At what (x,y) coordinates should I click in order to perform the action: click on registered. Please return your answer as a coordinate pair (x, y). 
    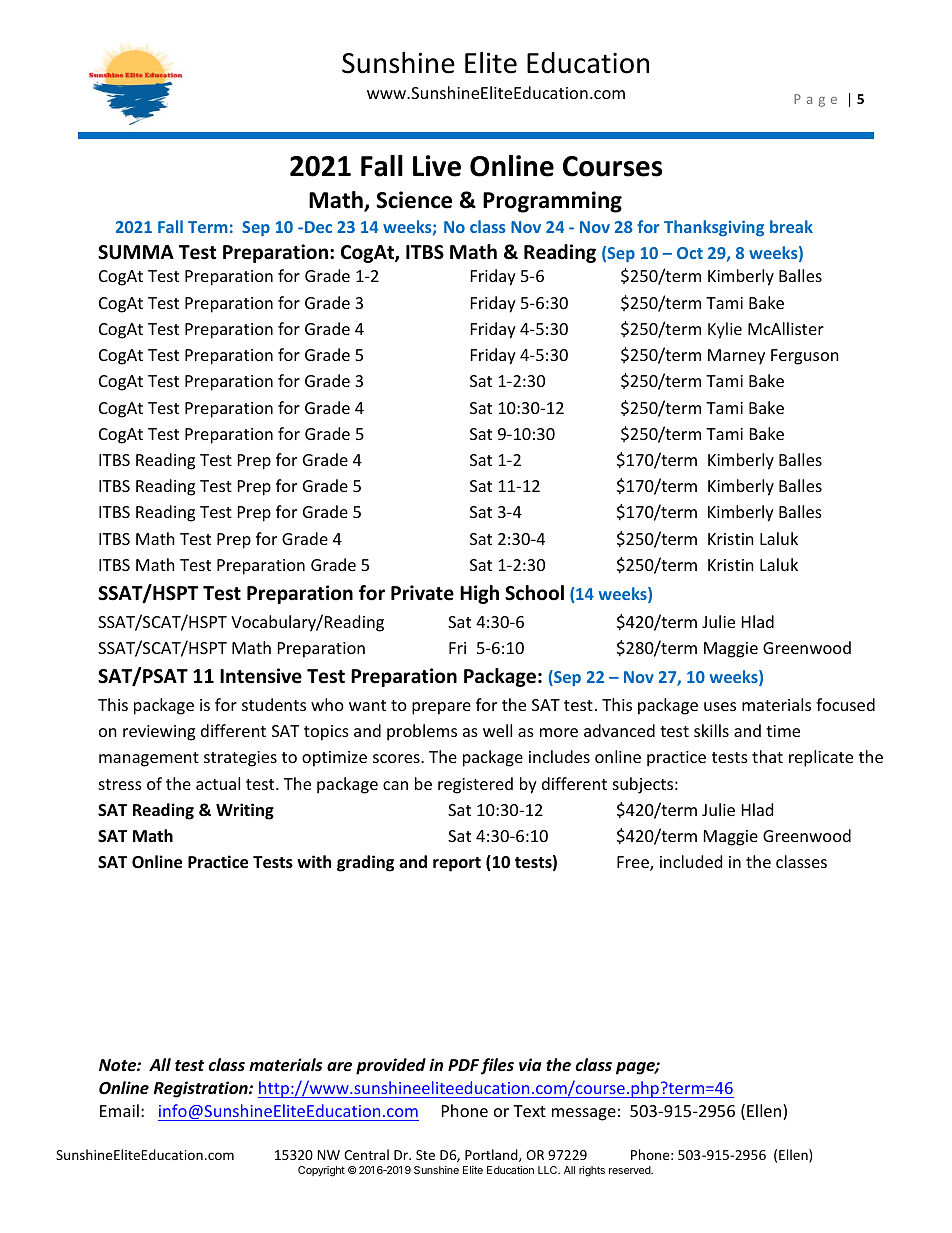
    Looking at the image, I should click on (475, 785).
